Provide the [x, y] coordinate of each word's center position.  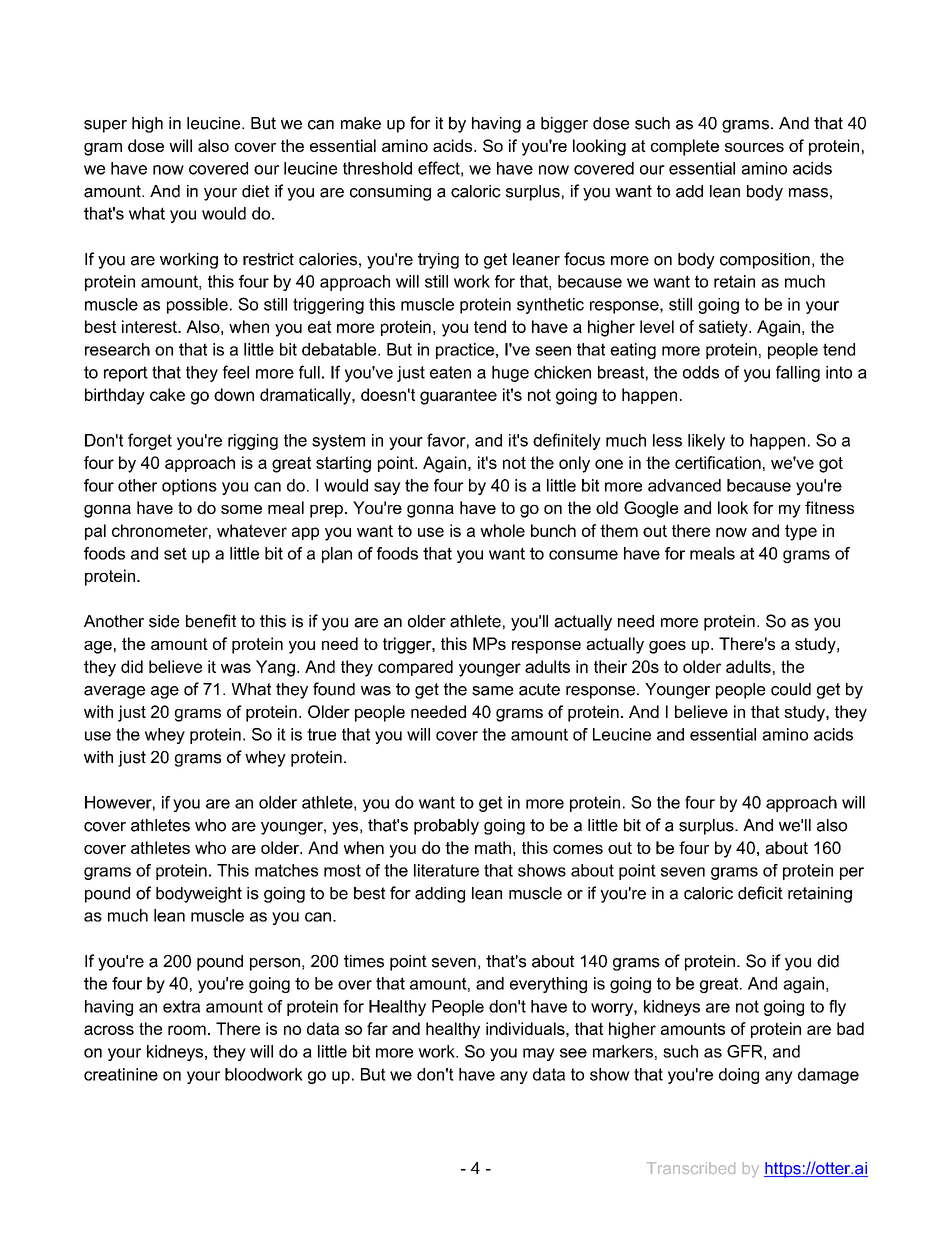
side [164, 621]
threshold [377, 168]
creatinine [121, 1074]
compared [415, 668]
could [791, 689]
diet [255, 191]
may [539, 1054]
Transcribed [691, 1168]
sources [754, 147]
